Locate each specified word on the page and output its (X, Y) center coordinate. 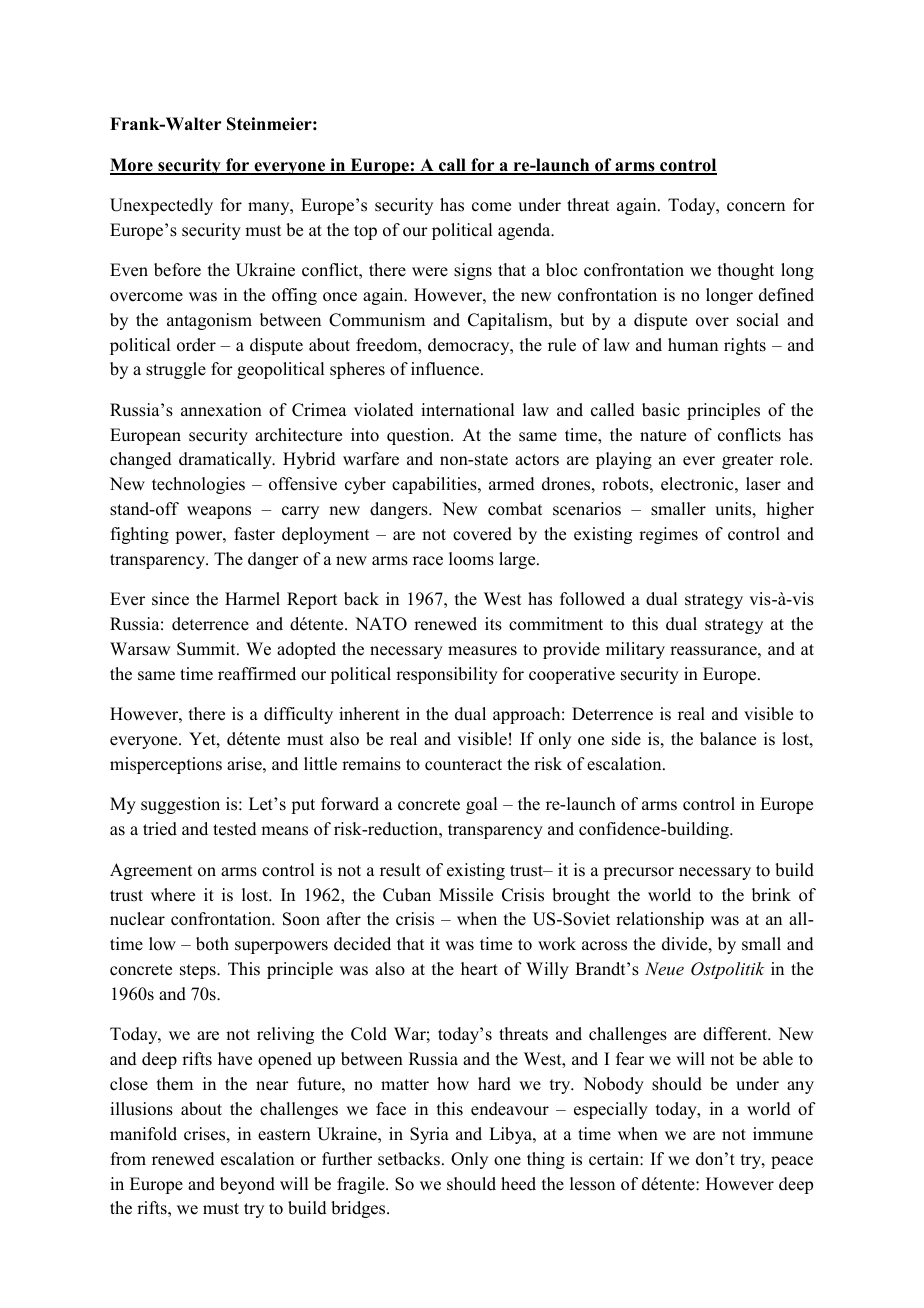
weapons (219, 512)
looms (471, 559)
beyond (247, 1185)
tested (235, 829)
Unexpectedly (161, 206)
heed (518, 1184)
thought (746, 271)
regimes (668, 535)
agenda (525, 231)
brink (771, 895)
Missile (466, 895)
